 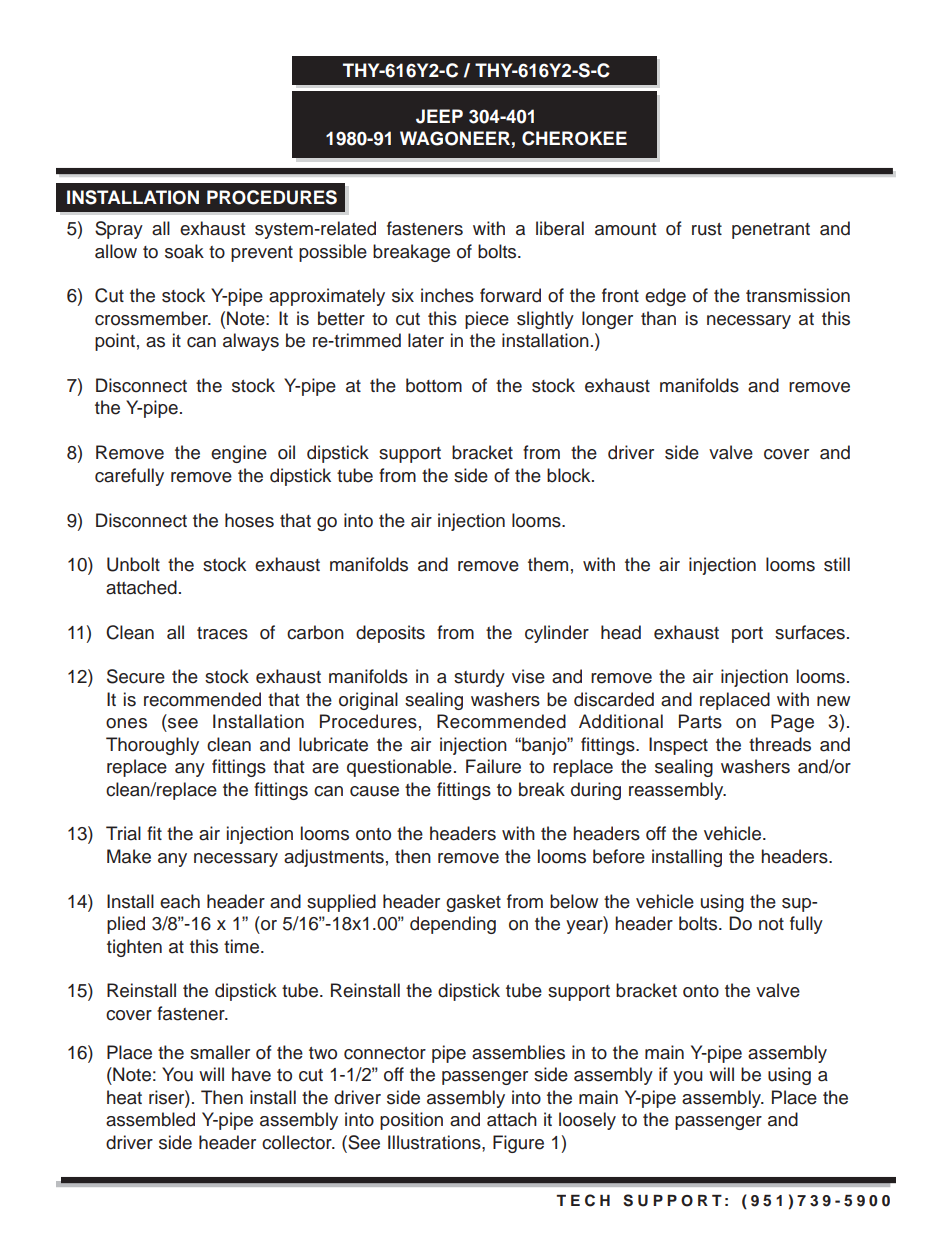 I want to click on surfaces, so click(x=810, y=632).
